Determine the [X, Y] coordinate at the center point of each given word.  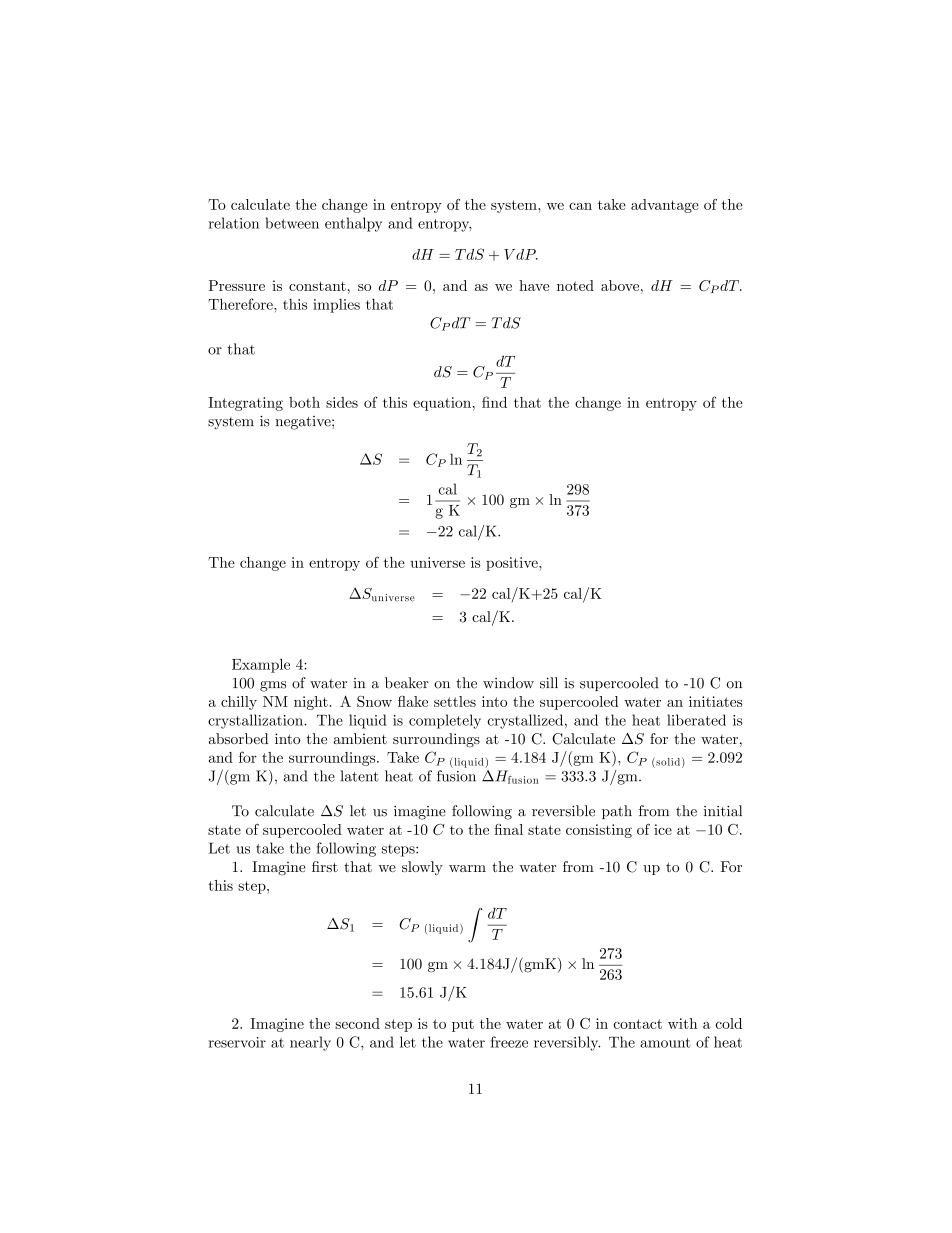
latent [360, 776]
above [621, 285]
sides [342, 402]
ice [663, 829]
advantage [665, 206]
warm [467, 868]
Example [261, 665]
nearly [310, 1043]
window [508, 683]
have [534, 285]
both [304, 402]
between [292, 223]
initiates [715, 701]
